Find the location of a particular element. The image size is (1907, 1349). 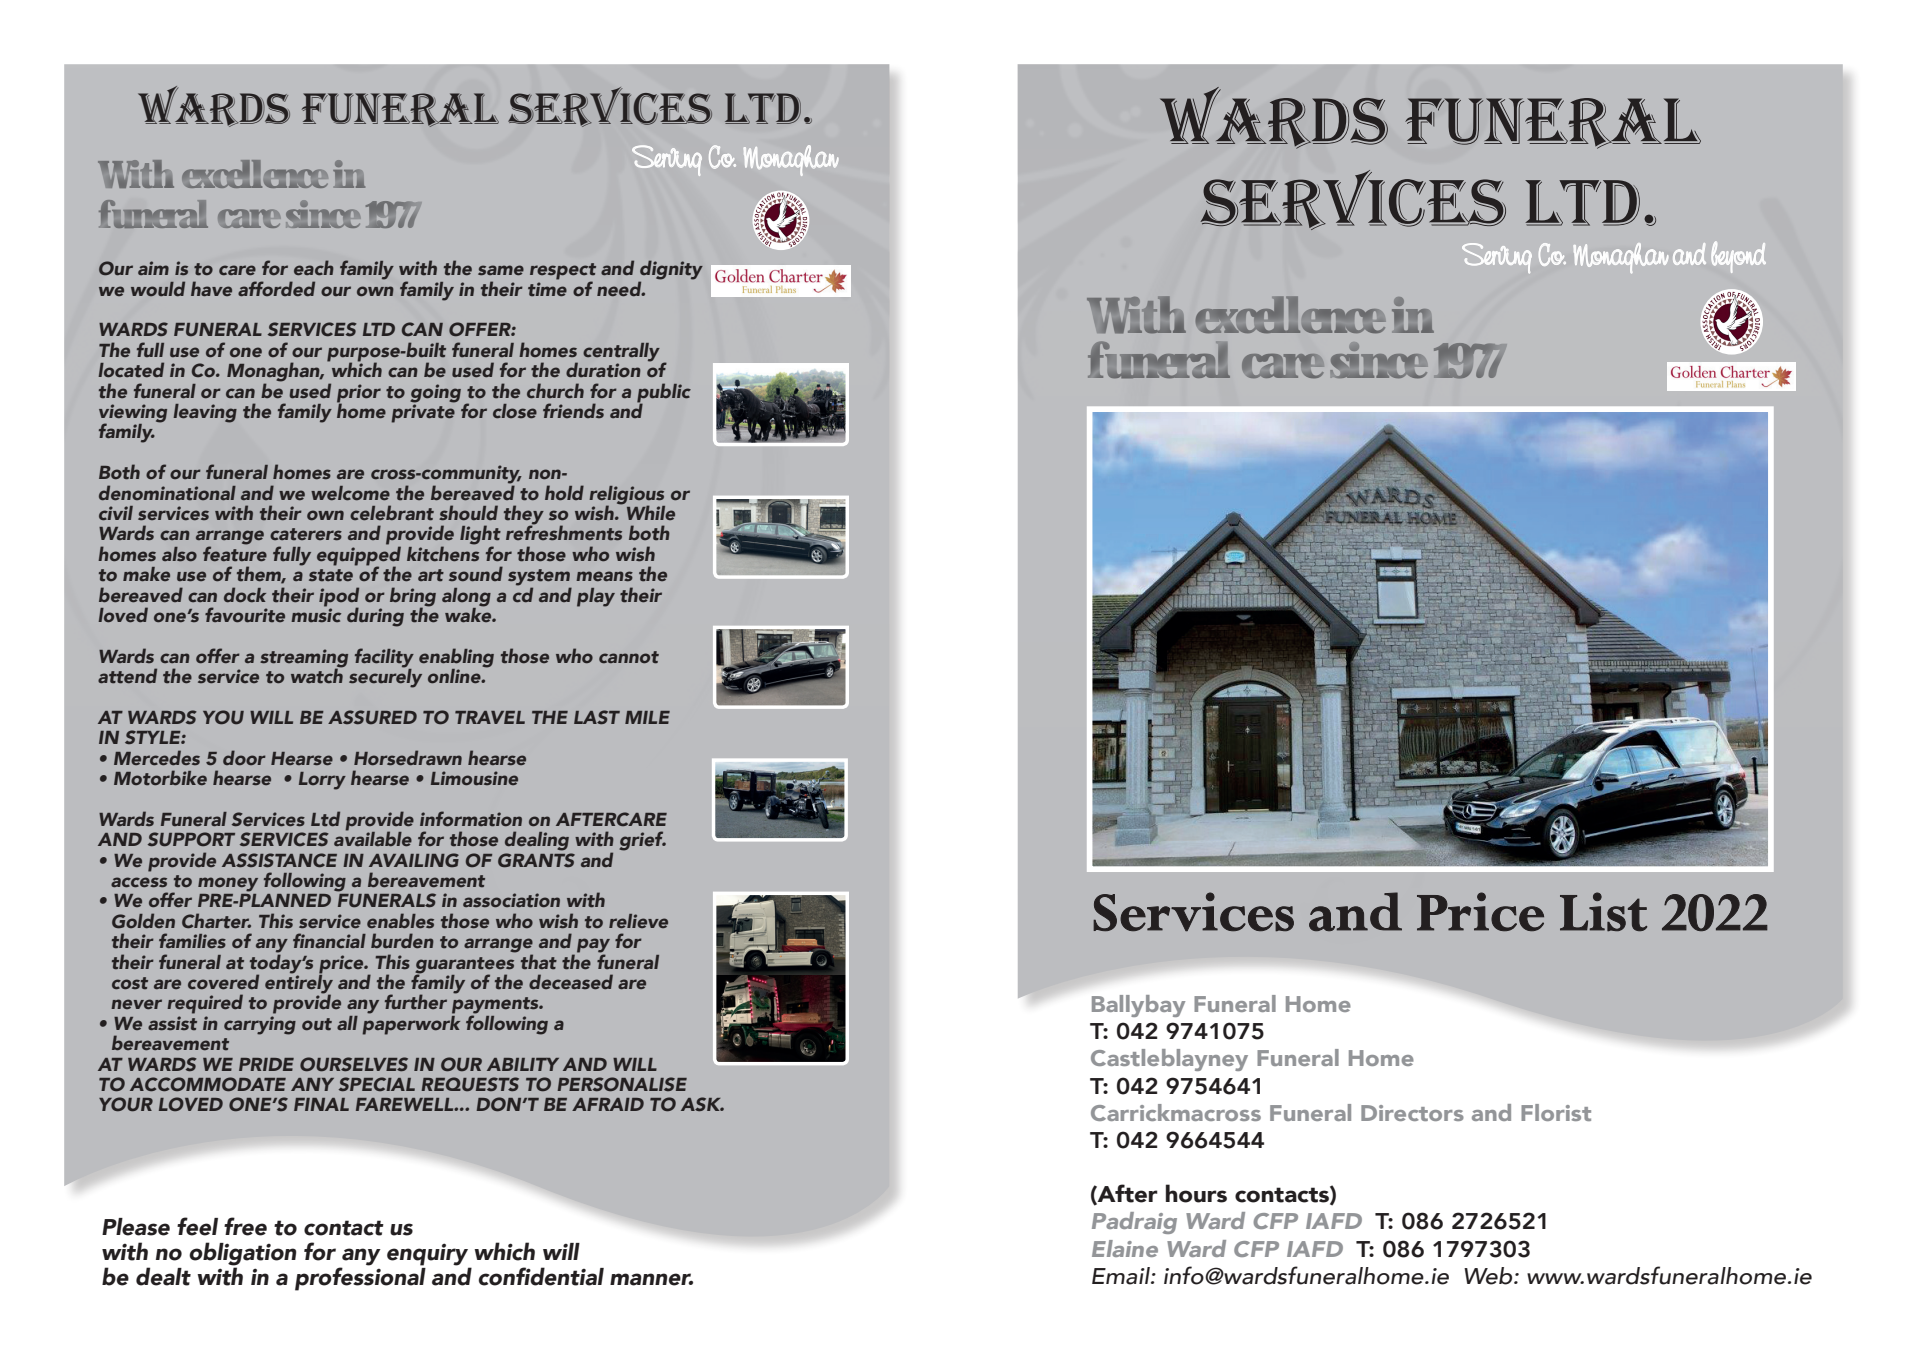

afforded is located at coordinates (276, 288).
